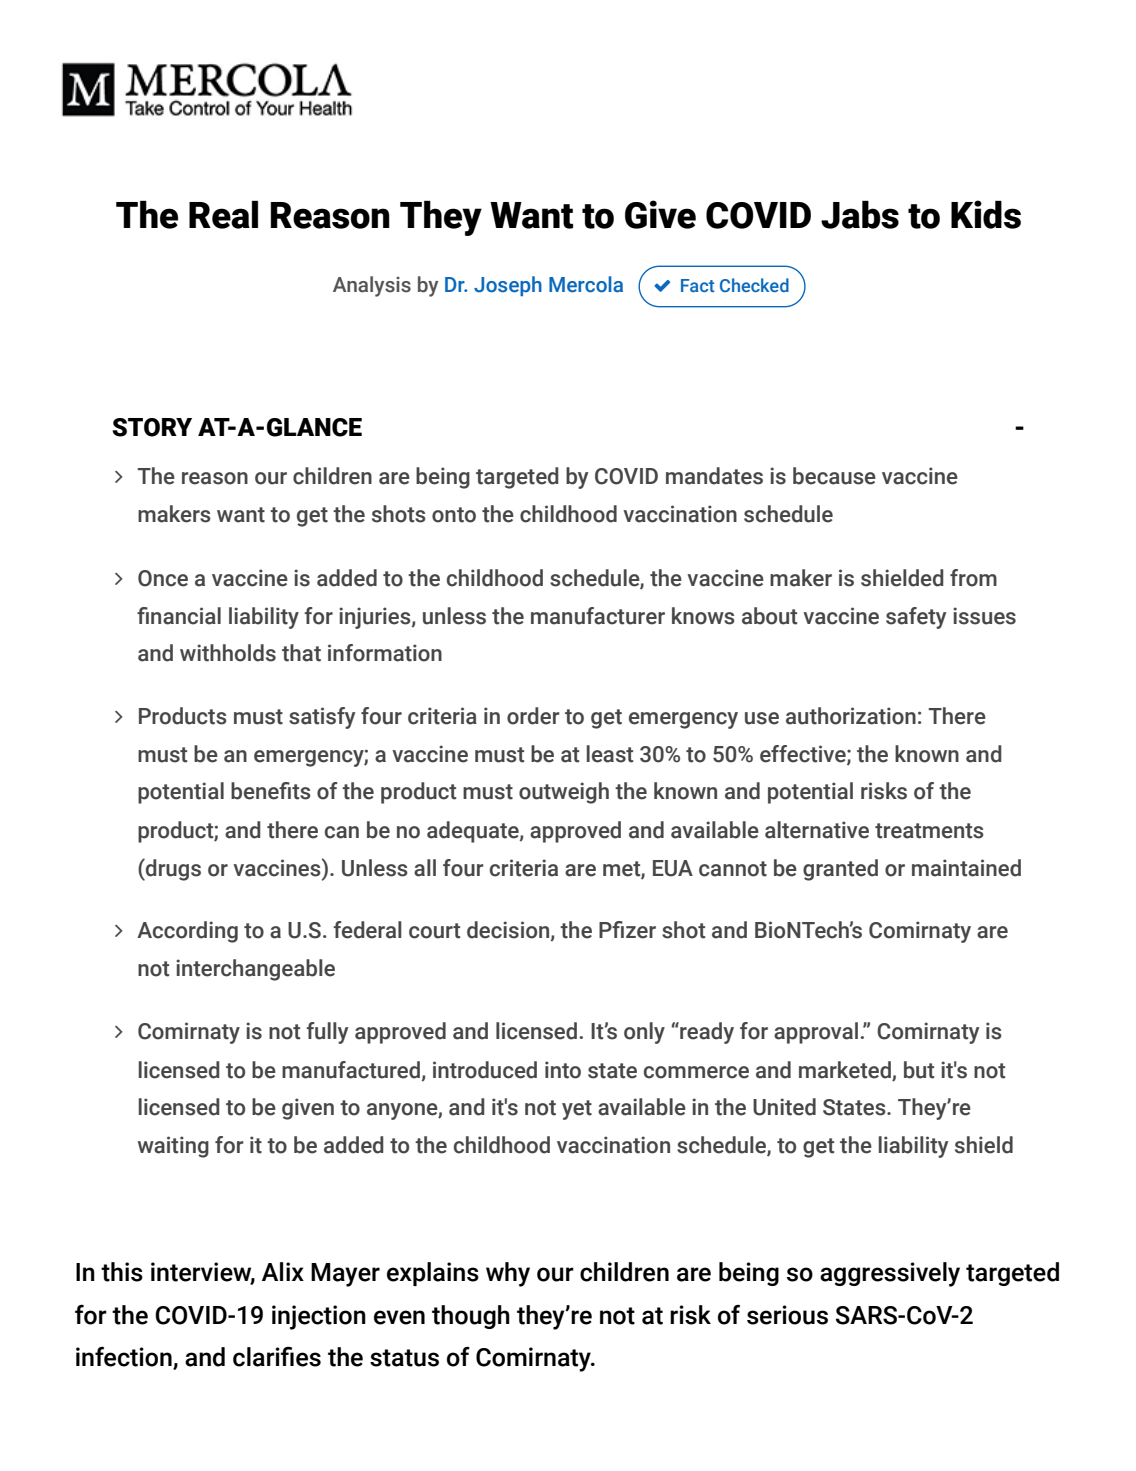  Describe the element at coordinates (277, 1356) in the image. I see `clarifies` at that location.
